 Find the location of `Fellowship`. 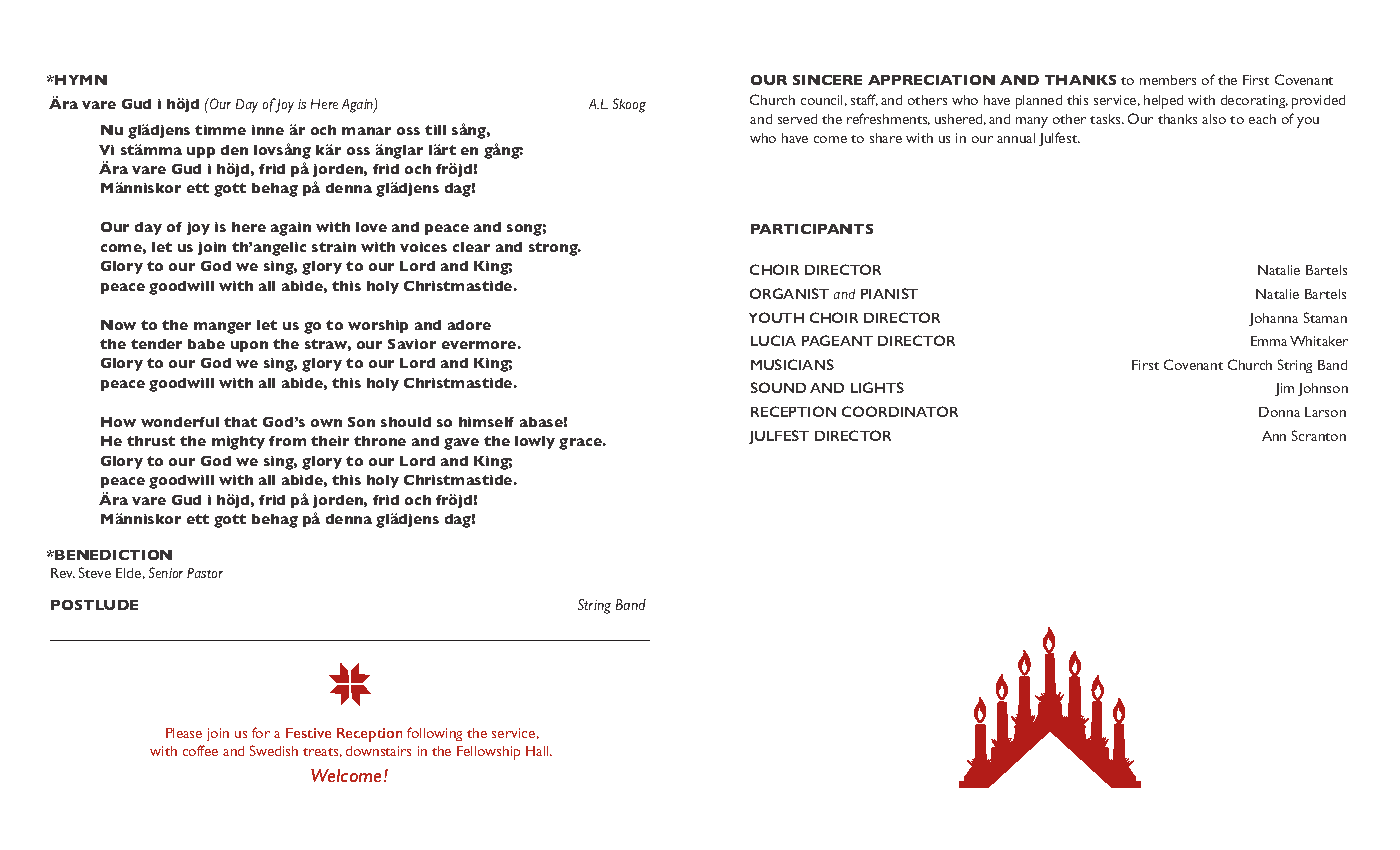

Fellowship is located at coordinates (488, 753).
